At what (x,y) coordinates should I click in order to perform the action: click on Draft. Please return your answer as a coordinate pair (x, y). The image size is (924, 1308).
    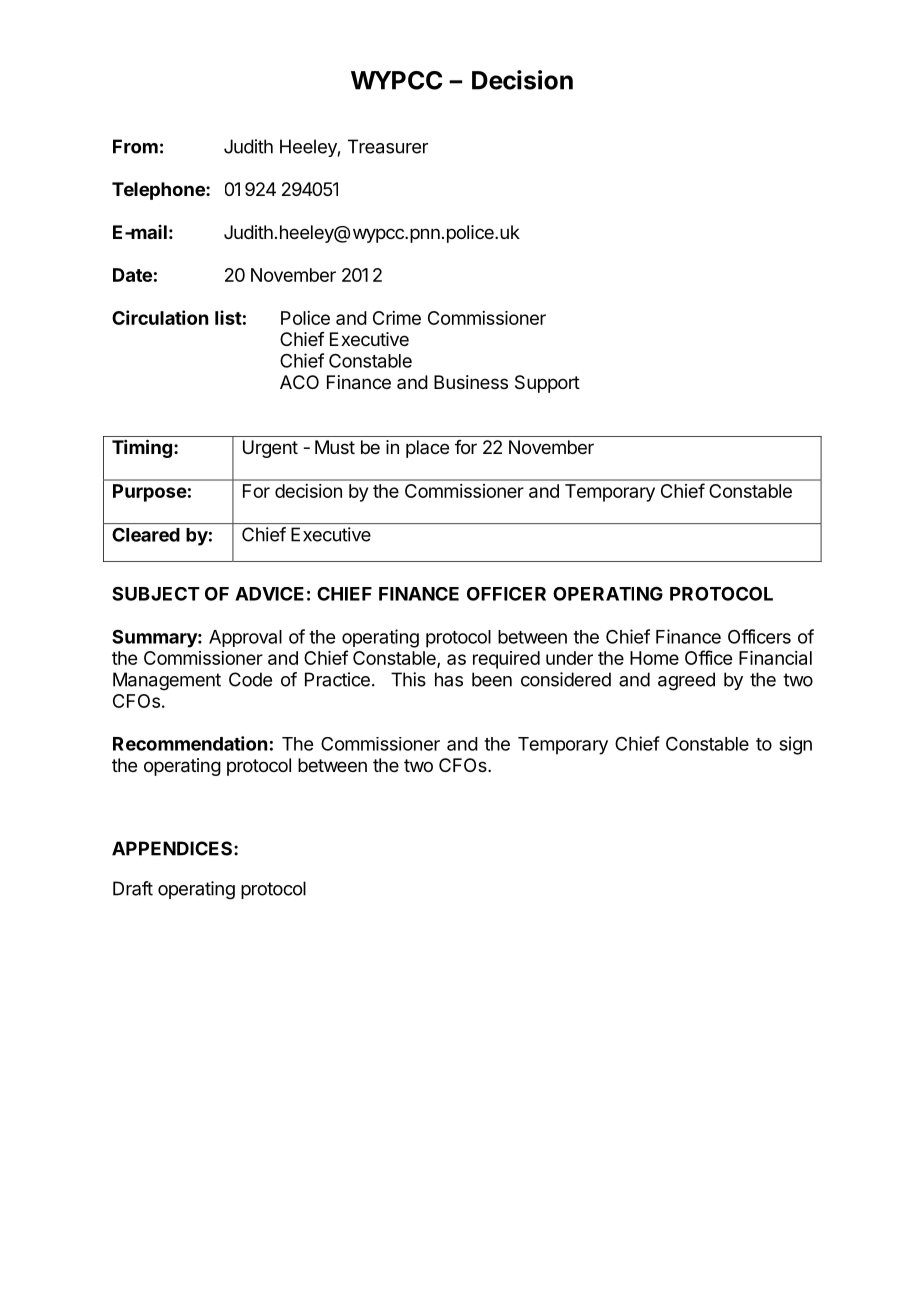
    Looking at the image, I should click on (133, 888).
